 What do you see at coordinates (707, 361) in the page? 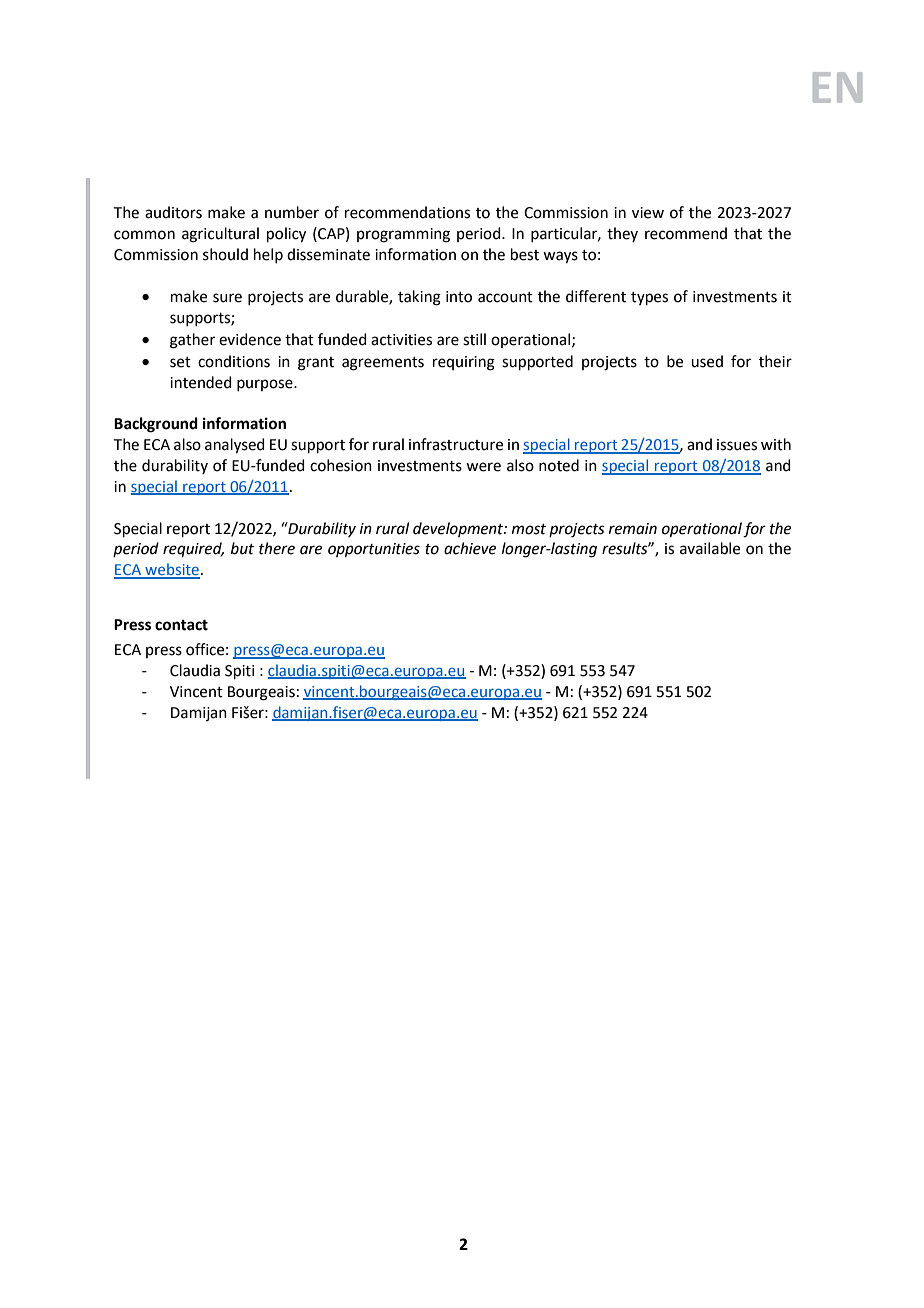
I see `used` at bounding box center [707, 361].
